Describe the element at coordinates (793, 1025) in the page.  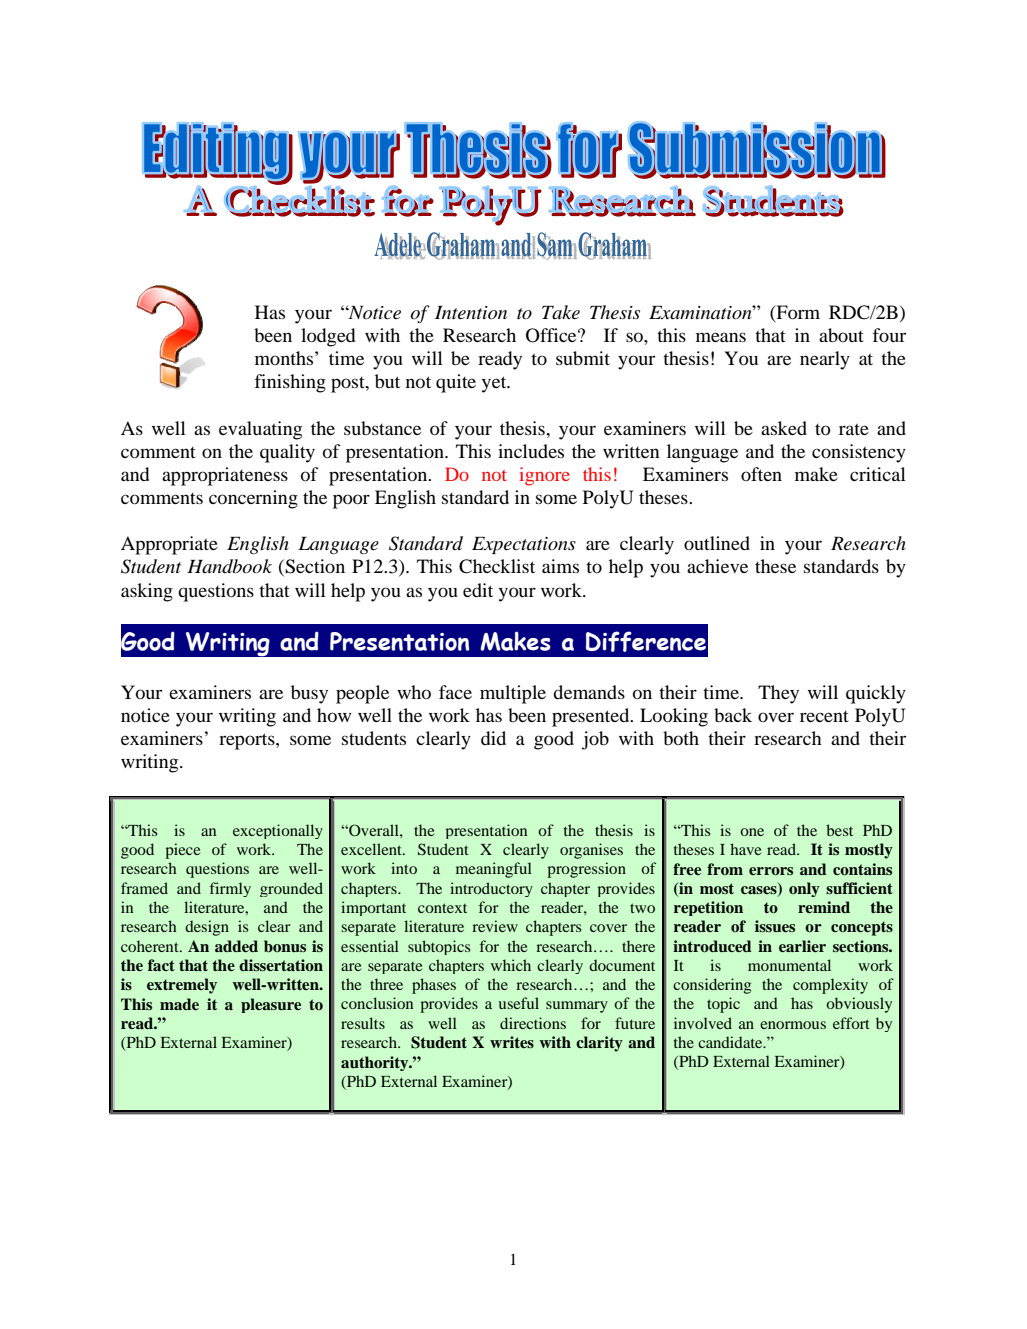
I see `enormous` at that location.
